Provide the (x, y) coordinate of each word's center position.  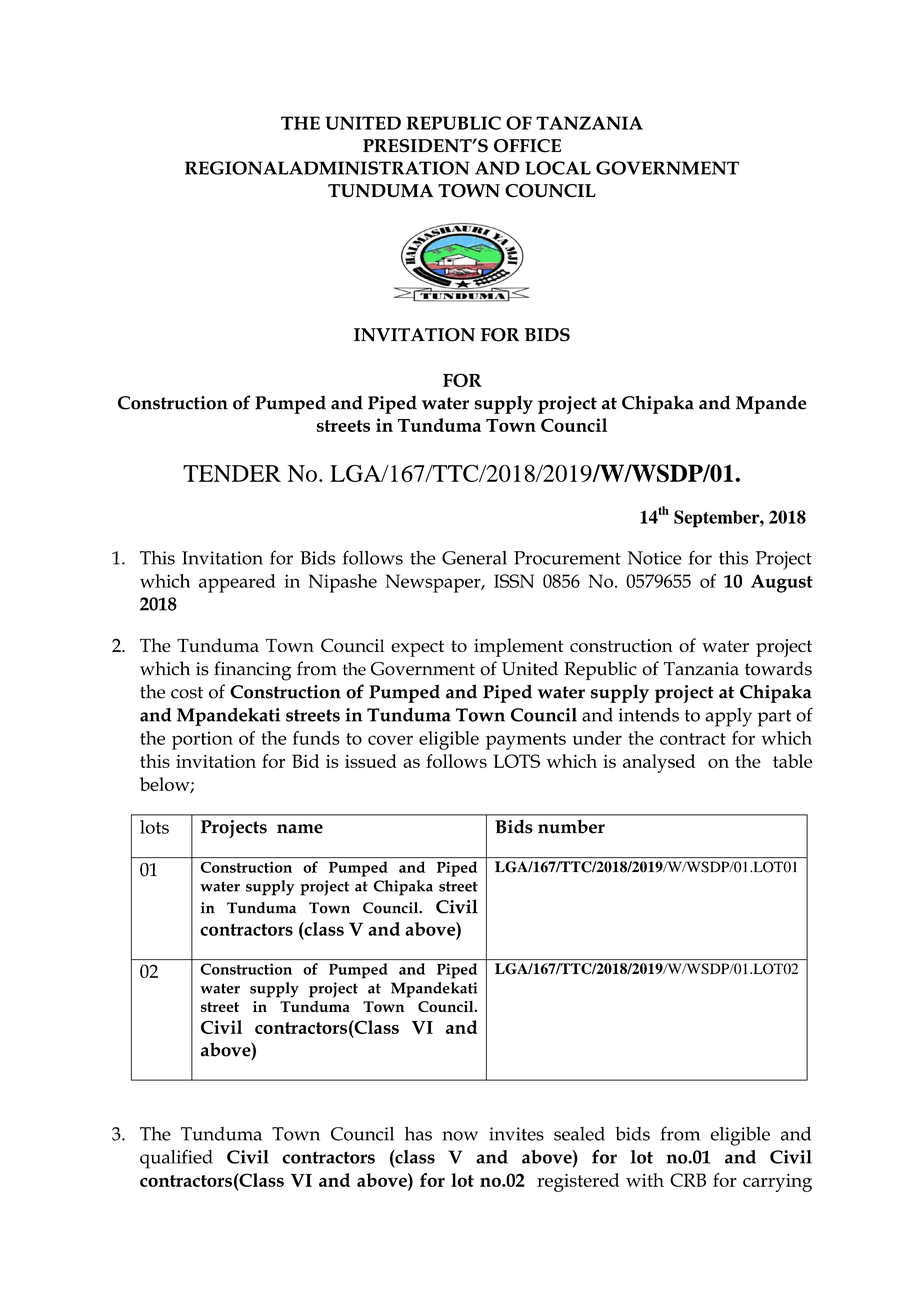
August (782, 583)
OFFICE (527, 146)
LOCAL (558, 168)
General (474, 558)
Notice (654, 558)
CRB (688, 1180)
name (300, 829)
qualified (176, 1159)
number (571, 826)
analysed (659, 763)
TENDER (232, 473)
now (460, 1136)
